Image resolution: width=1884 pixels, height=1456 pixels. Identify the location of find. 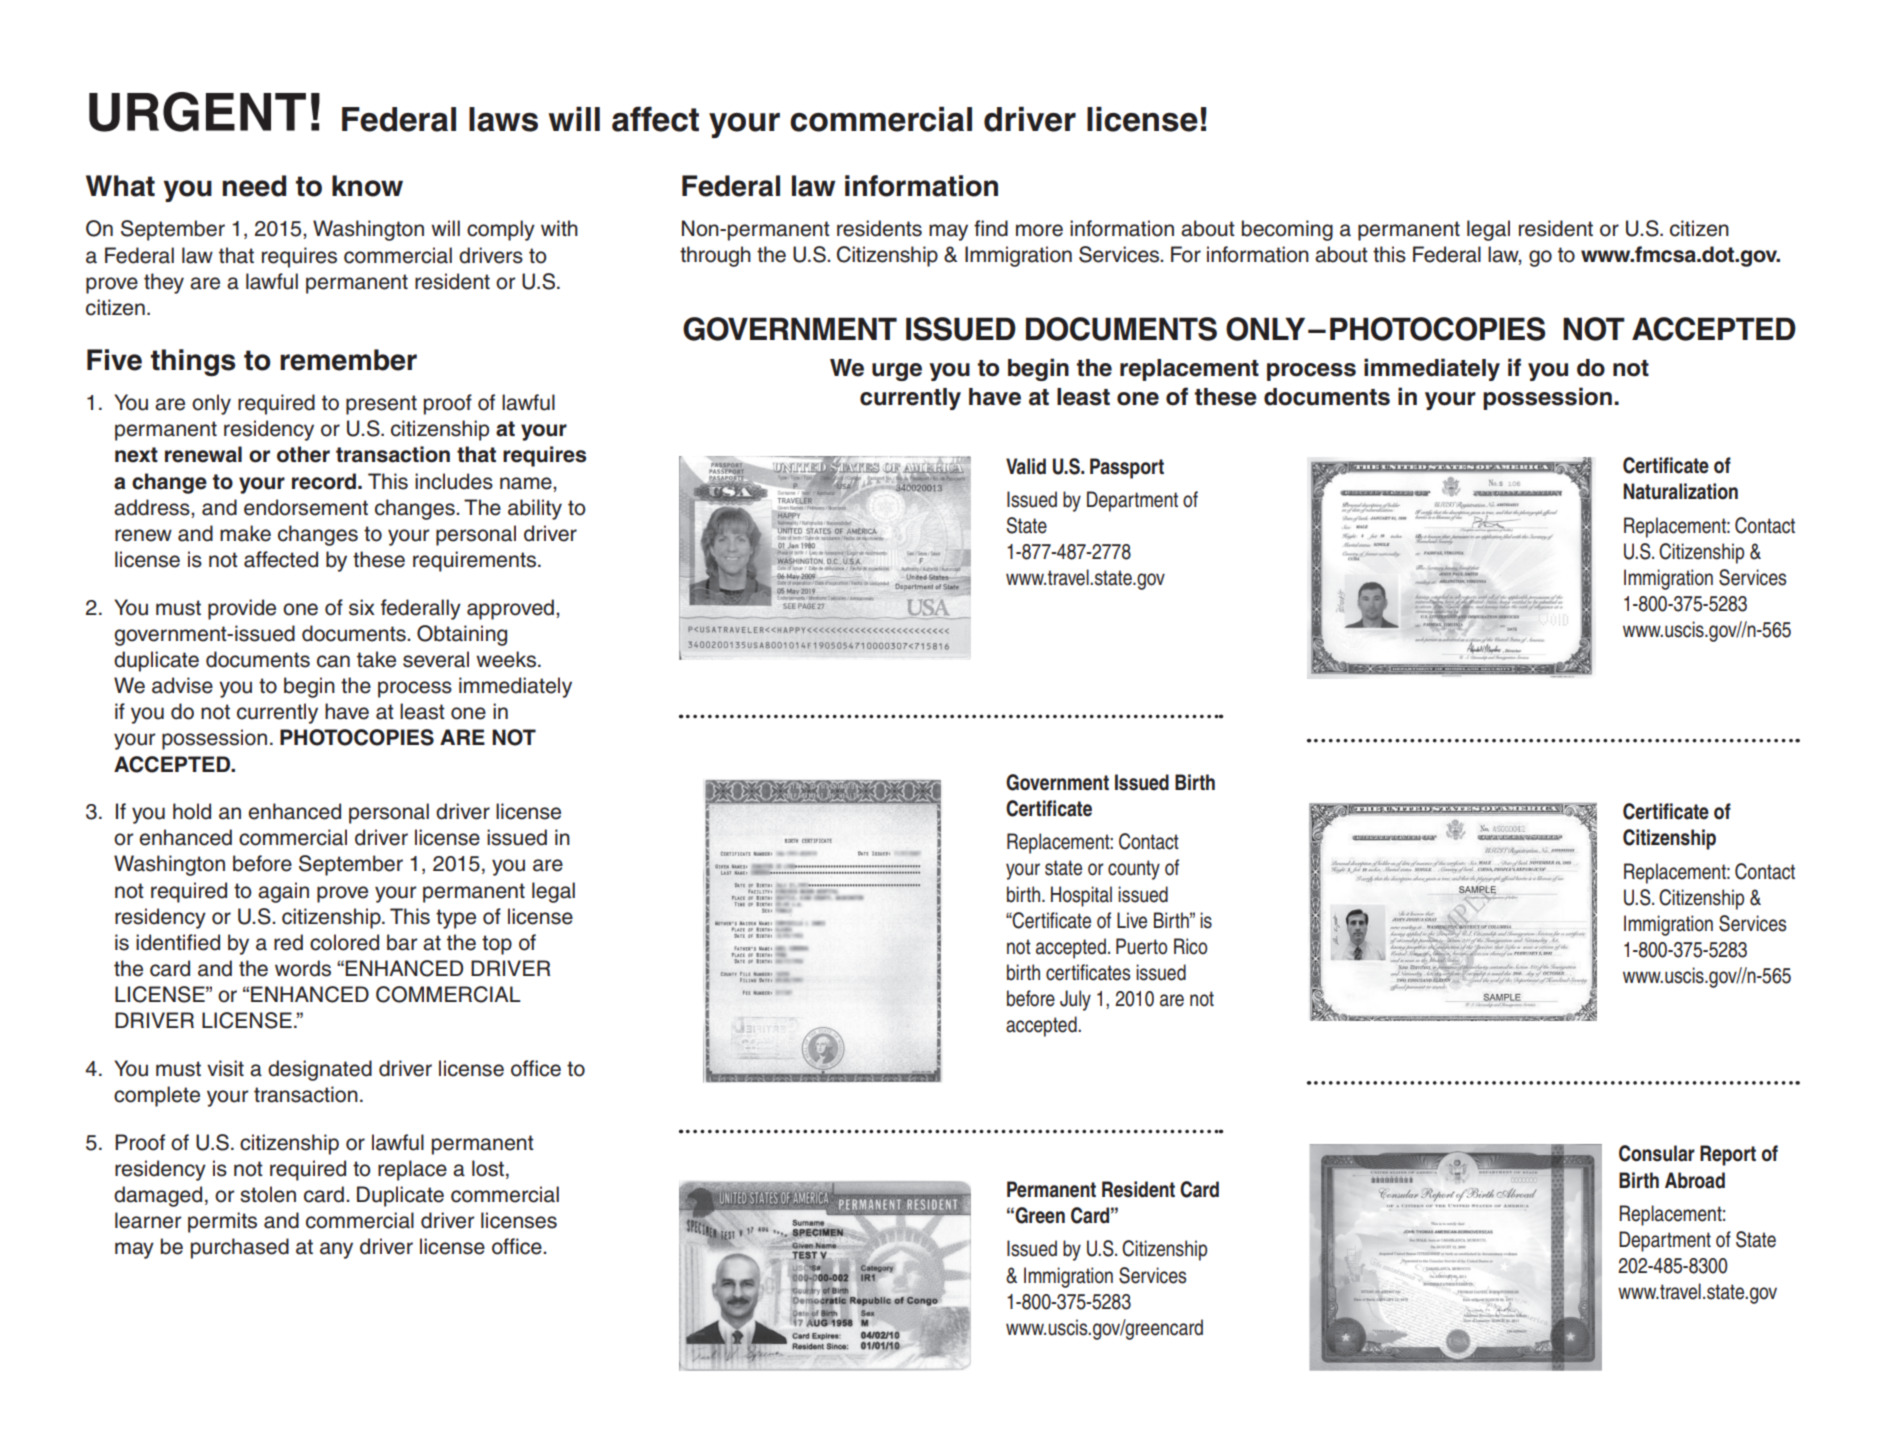
(991, 228).
